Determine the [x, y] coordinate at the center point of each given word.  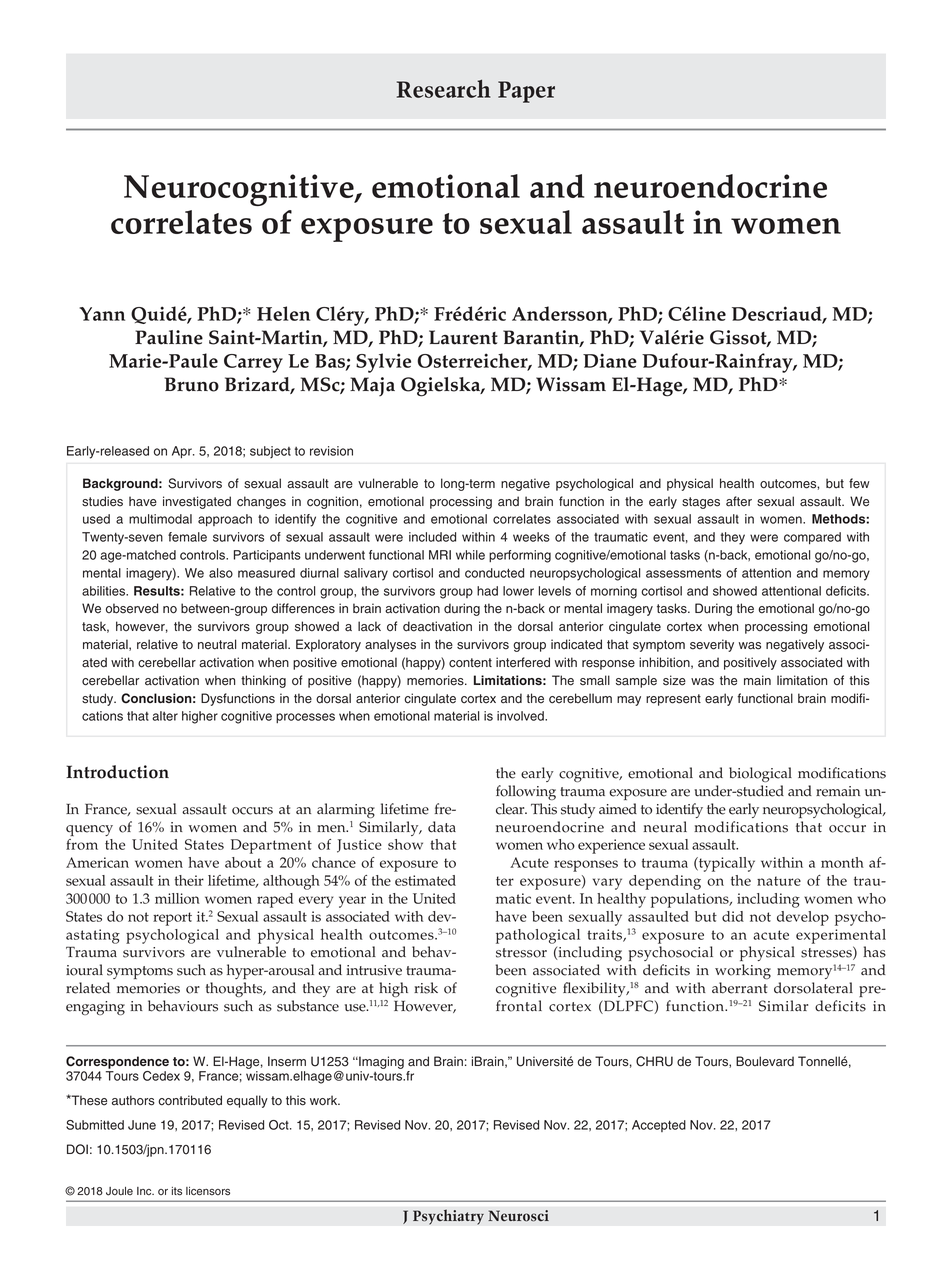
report [172, 919]
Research [444, 88]
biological [760, 774]
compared [812, 538]
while [470, 555]
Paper [526, 92]
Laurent [463, 337]
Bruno [191, 384]
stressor [521, 953]
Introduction [117, 772]
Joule [119, 1191]
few [859, 483]
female [187, 537]
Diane [610, 360]
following [526, 792]
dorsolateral [813, 988]
